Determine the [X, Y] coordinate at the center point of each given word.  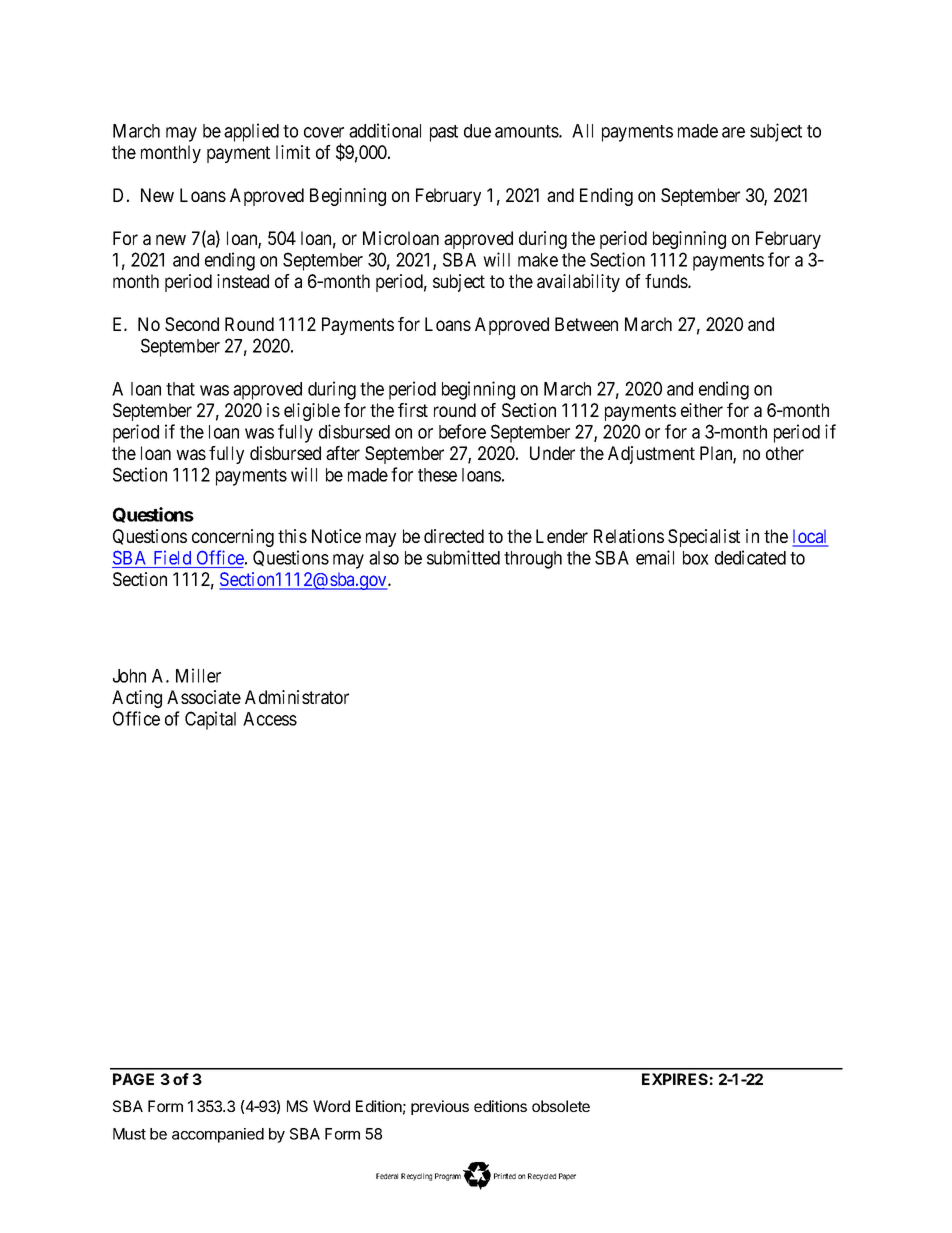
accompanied [218, 1135]
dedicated [750, 557]
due [477, 131]
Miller [198, 675]
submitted [463, 557]
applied [251, 132]
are [733, 132]
